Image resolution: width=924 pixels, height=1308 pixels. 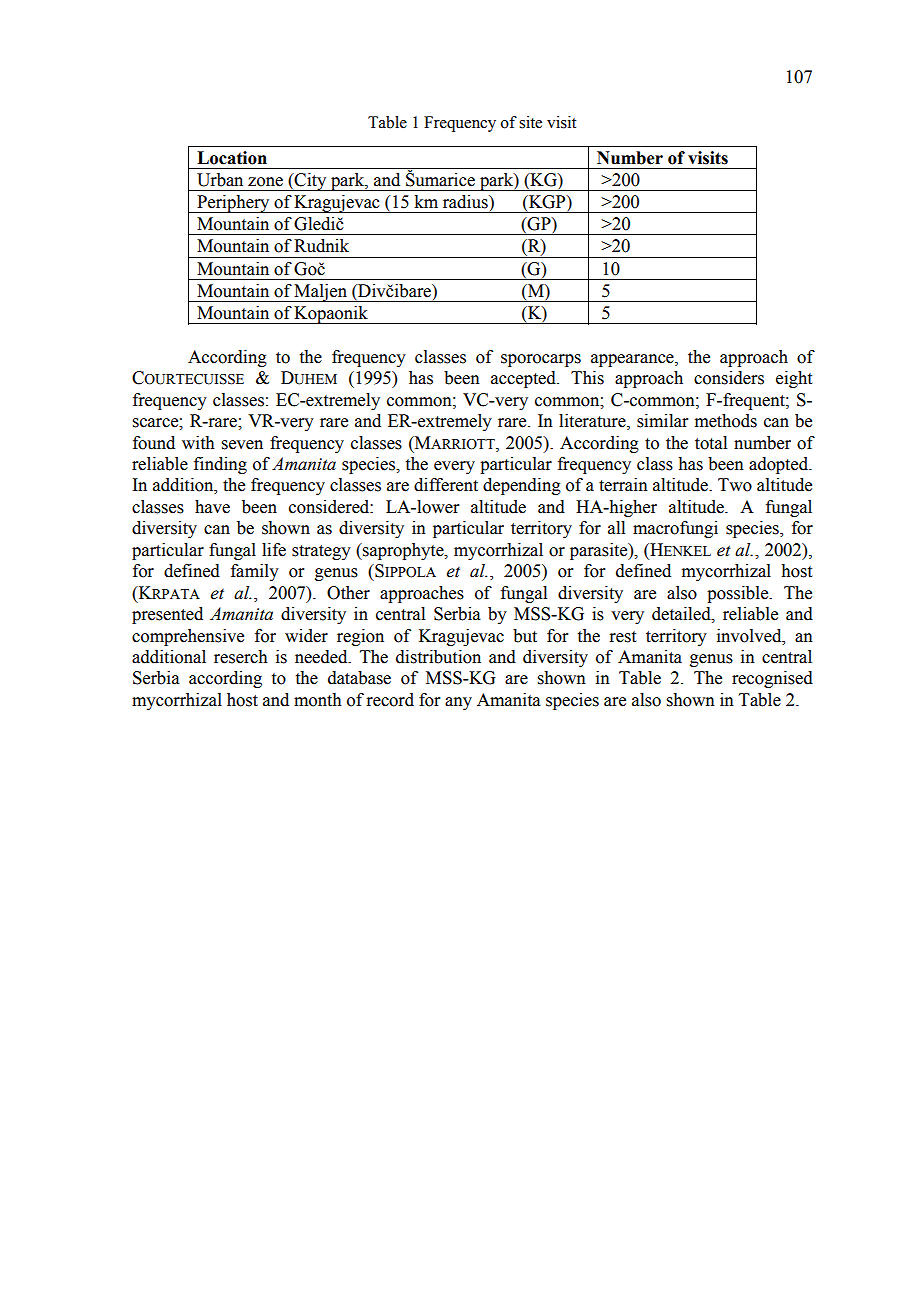 What do you see at coordinates (772, 679) in the screenshot?
I see `recognised` at bounding box center [772, 679].
